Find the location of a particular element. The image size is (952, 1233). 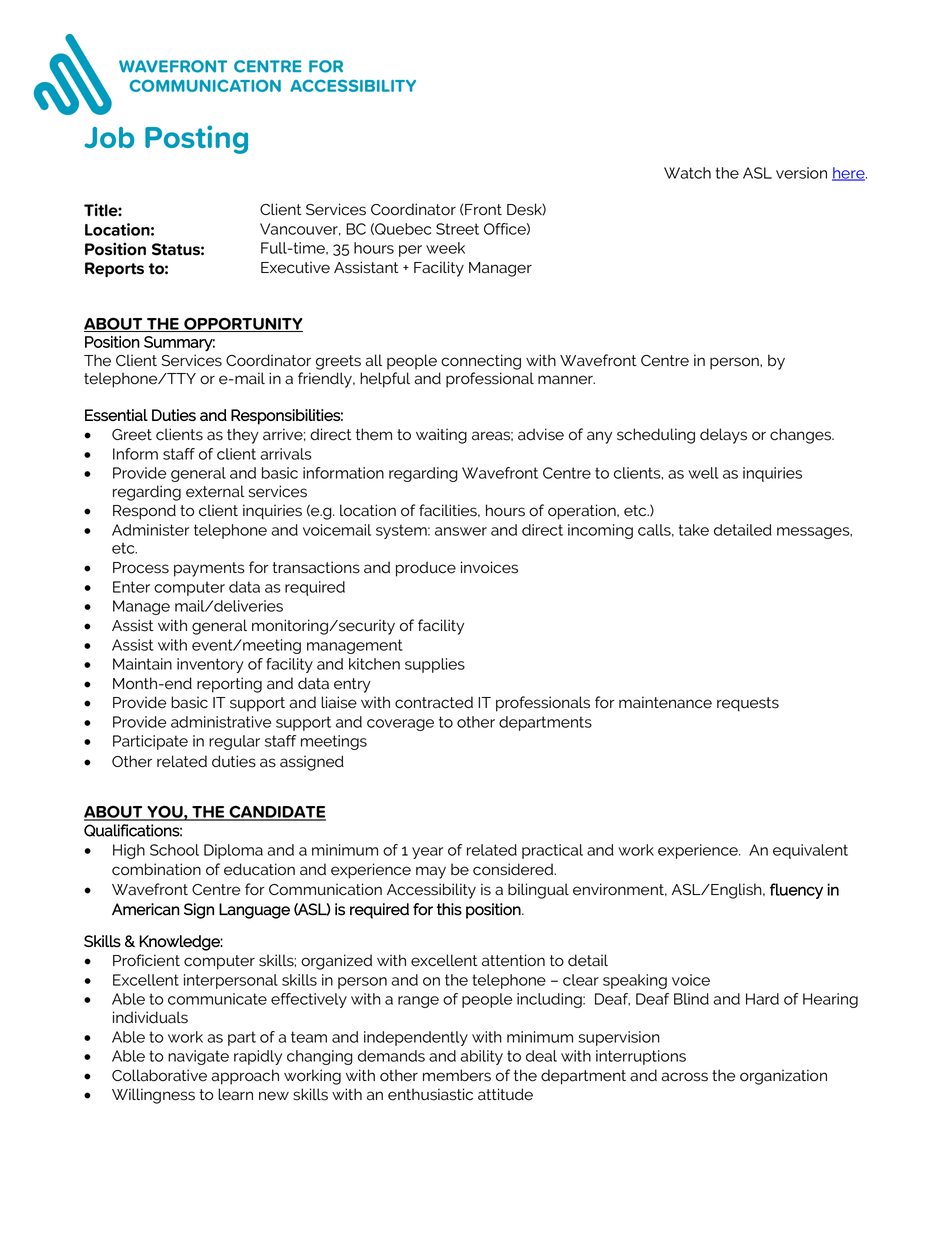

version is located at coordinates (801, 173).
